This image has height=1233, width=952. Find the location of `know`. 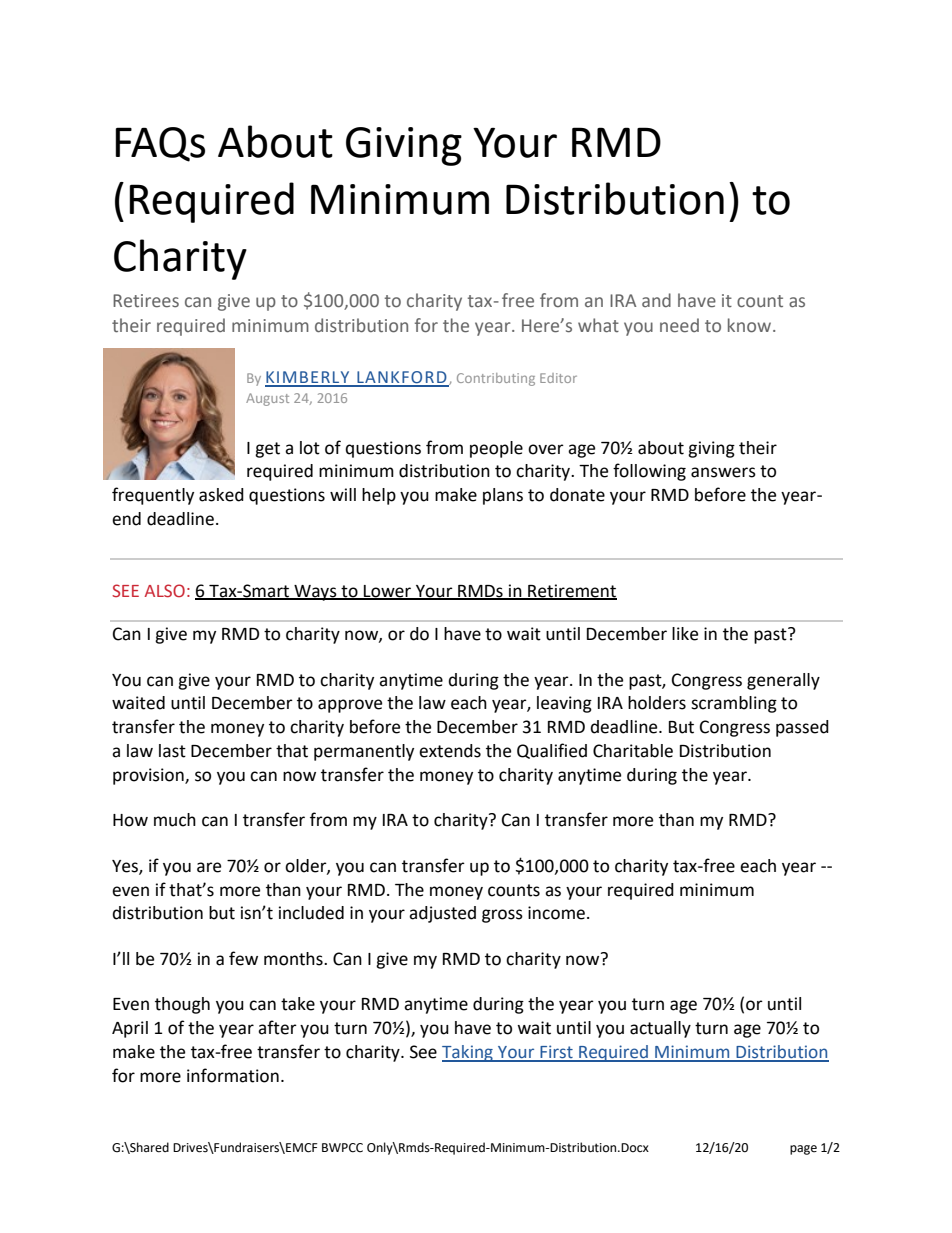

know is located at coordinates (751, 325).
